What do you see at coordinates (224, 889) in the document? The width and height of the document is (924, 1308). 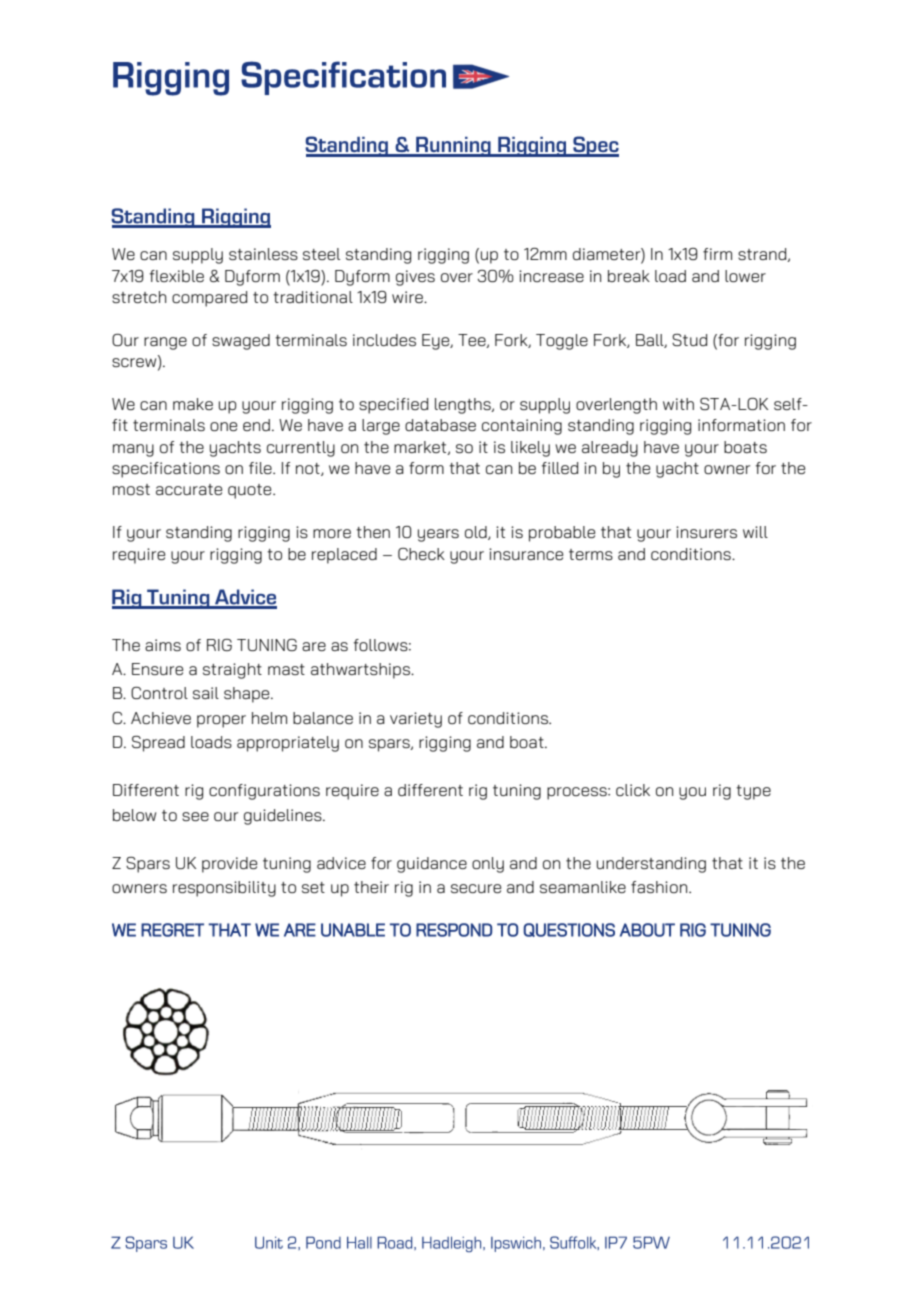 I see `responsibility` at bounding box center [224, 889].
